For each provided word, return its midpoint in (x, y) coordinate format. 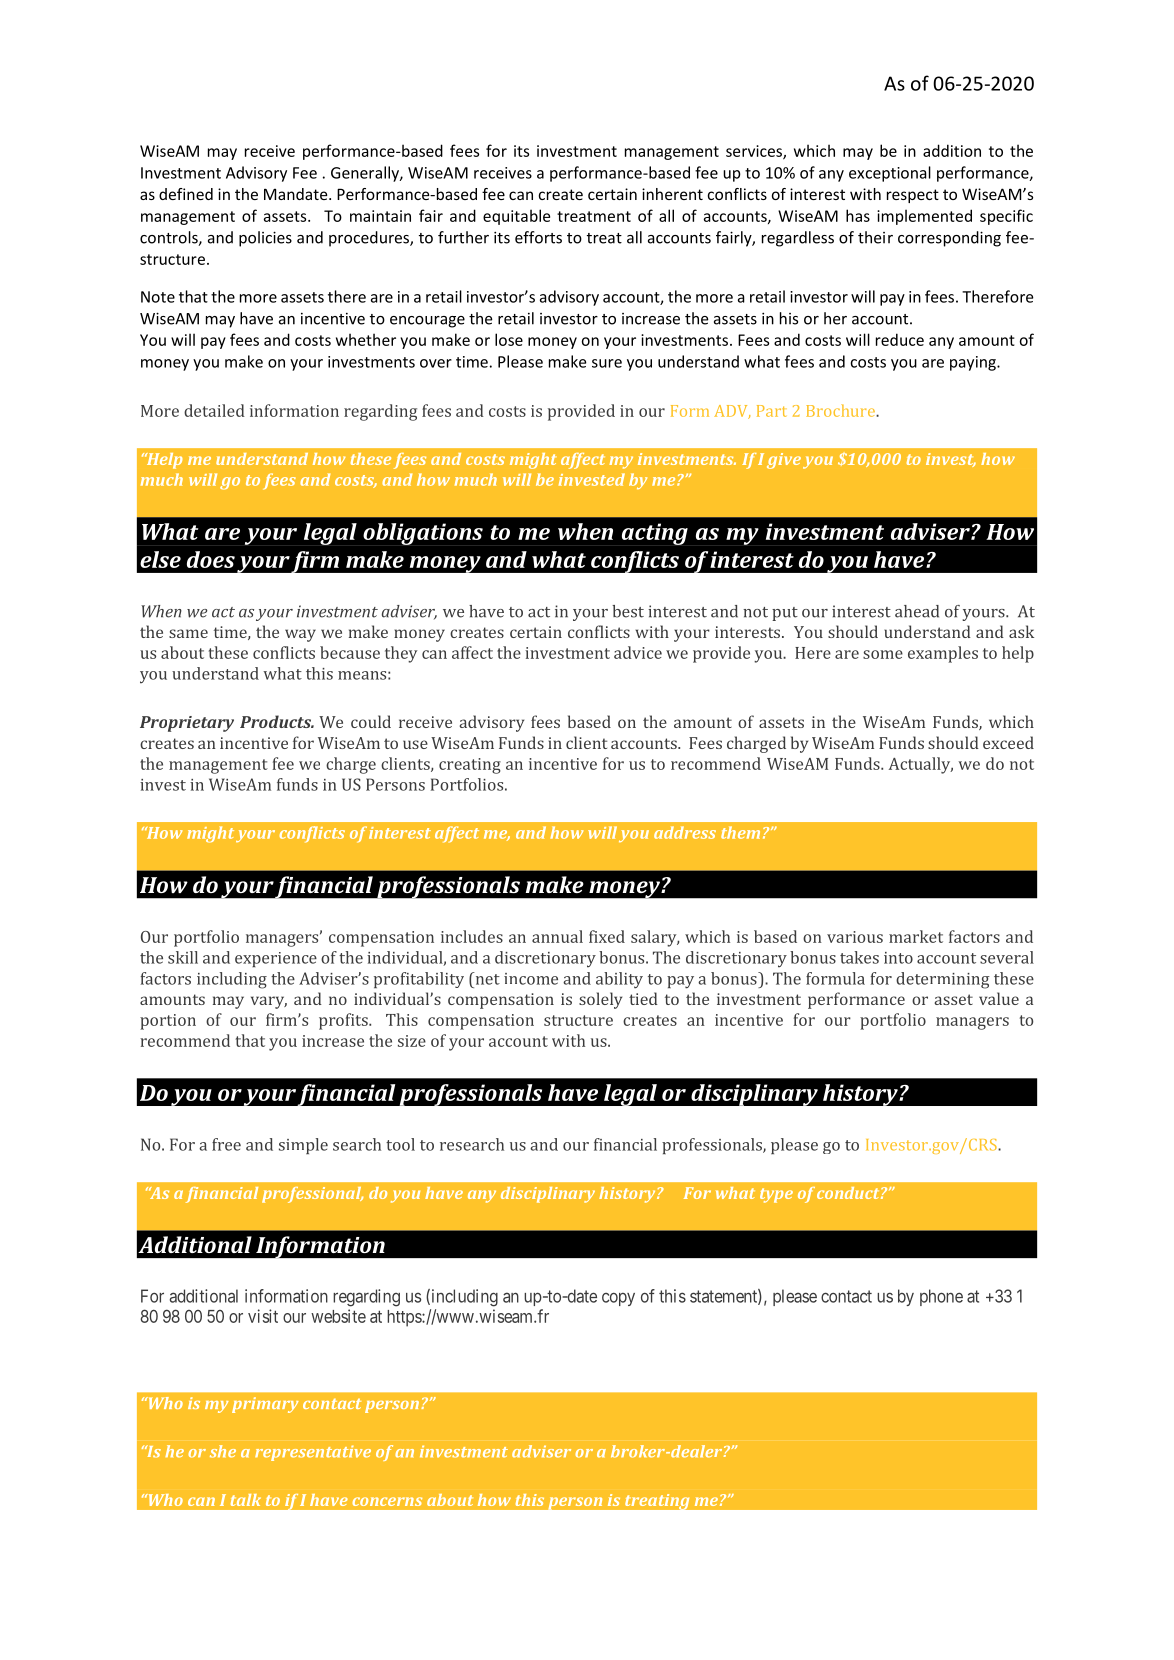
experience (276, 959)
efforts (538, 237)
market (916, 936)
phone (941, 1297)
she (223, 1451)
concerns (387, 1501)
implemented (924, 217)
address (685, 832)
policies (265, 239)
